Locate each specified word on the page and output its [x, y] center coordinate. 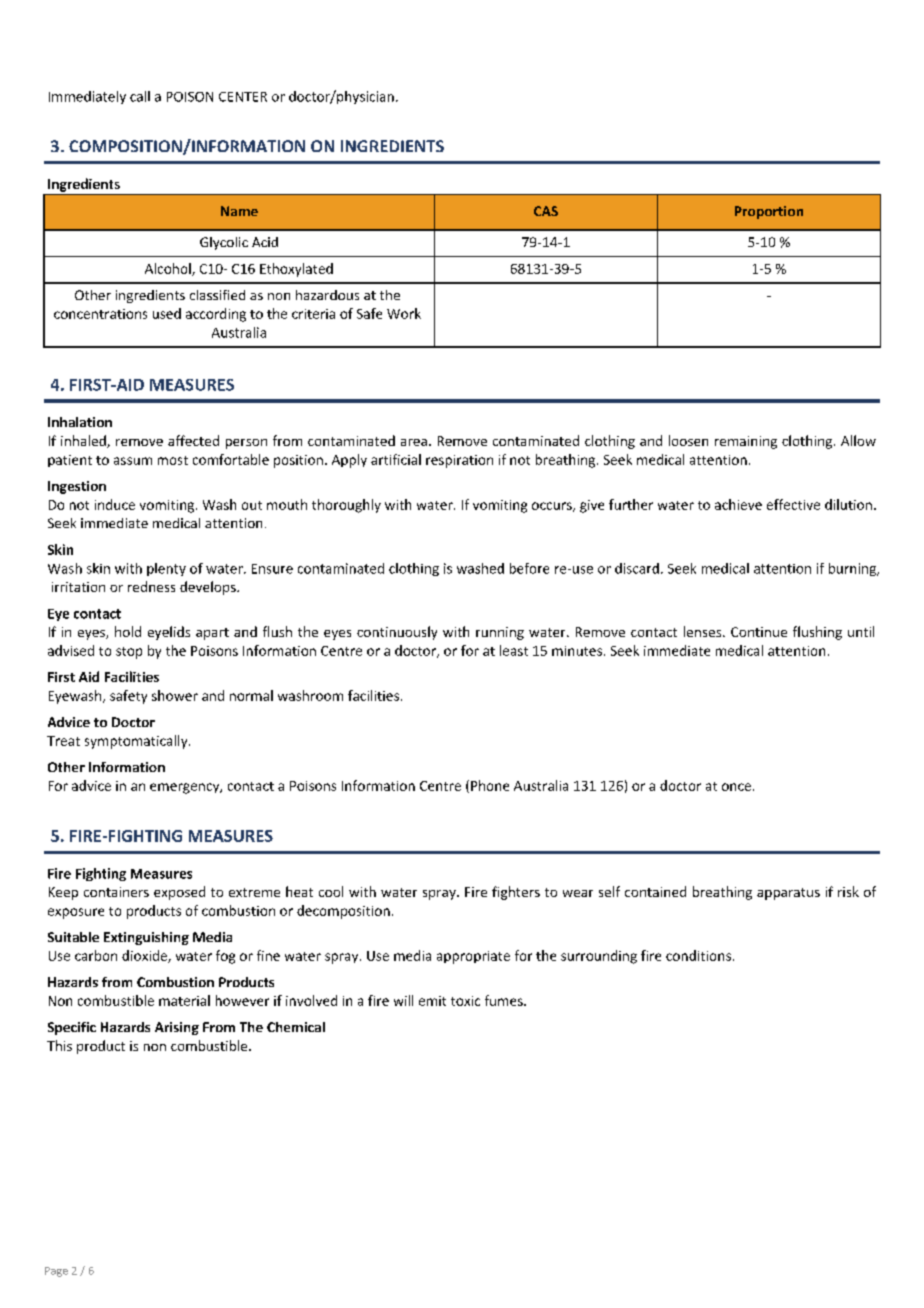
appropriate [473, 957]
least [514, 650]
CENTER [243, 97]
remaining [746, 442]
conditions [698, 955]
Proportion [769, 212]
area [414, 442]
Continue [759, 632]
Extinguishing [146, 938]
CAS [546, 211]
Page [56, 1272]
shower [175, 695]
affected [193, 440]
